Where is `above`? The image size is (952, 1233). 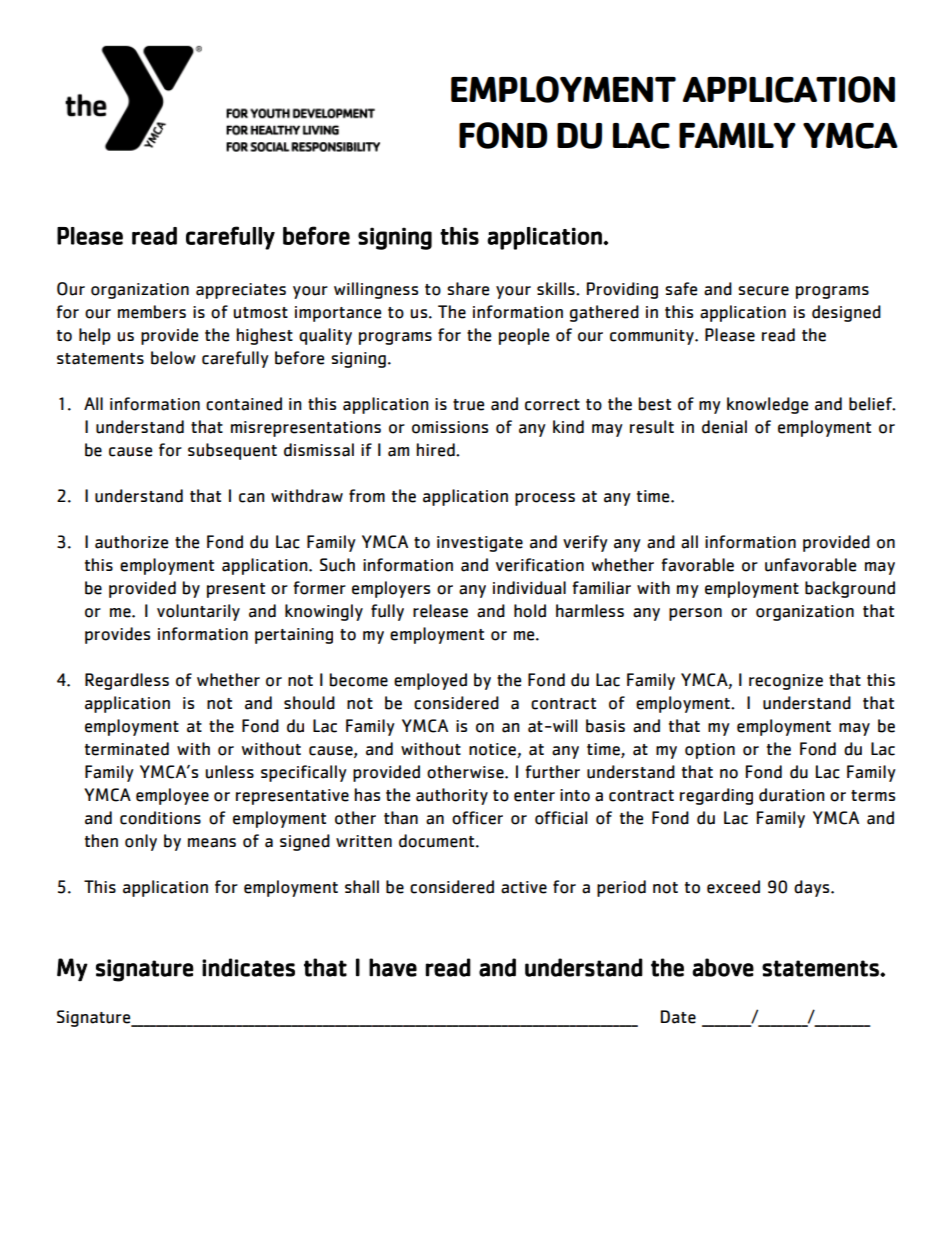
above is located at coordinates (723, 967).
